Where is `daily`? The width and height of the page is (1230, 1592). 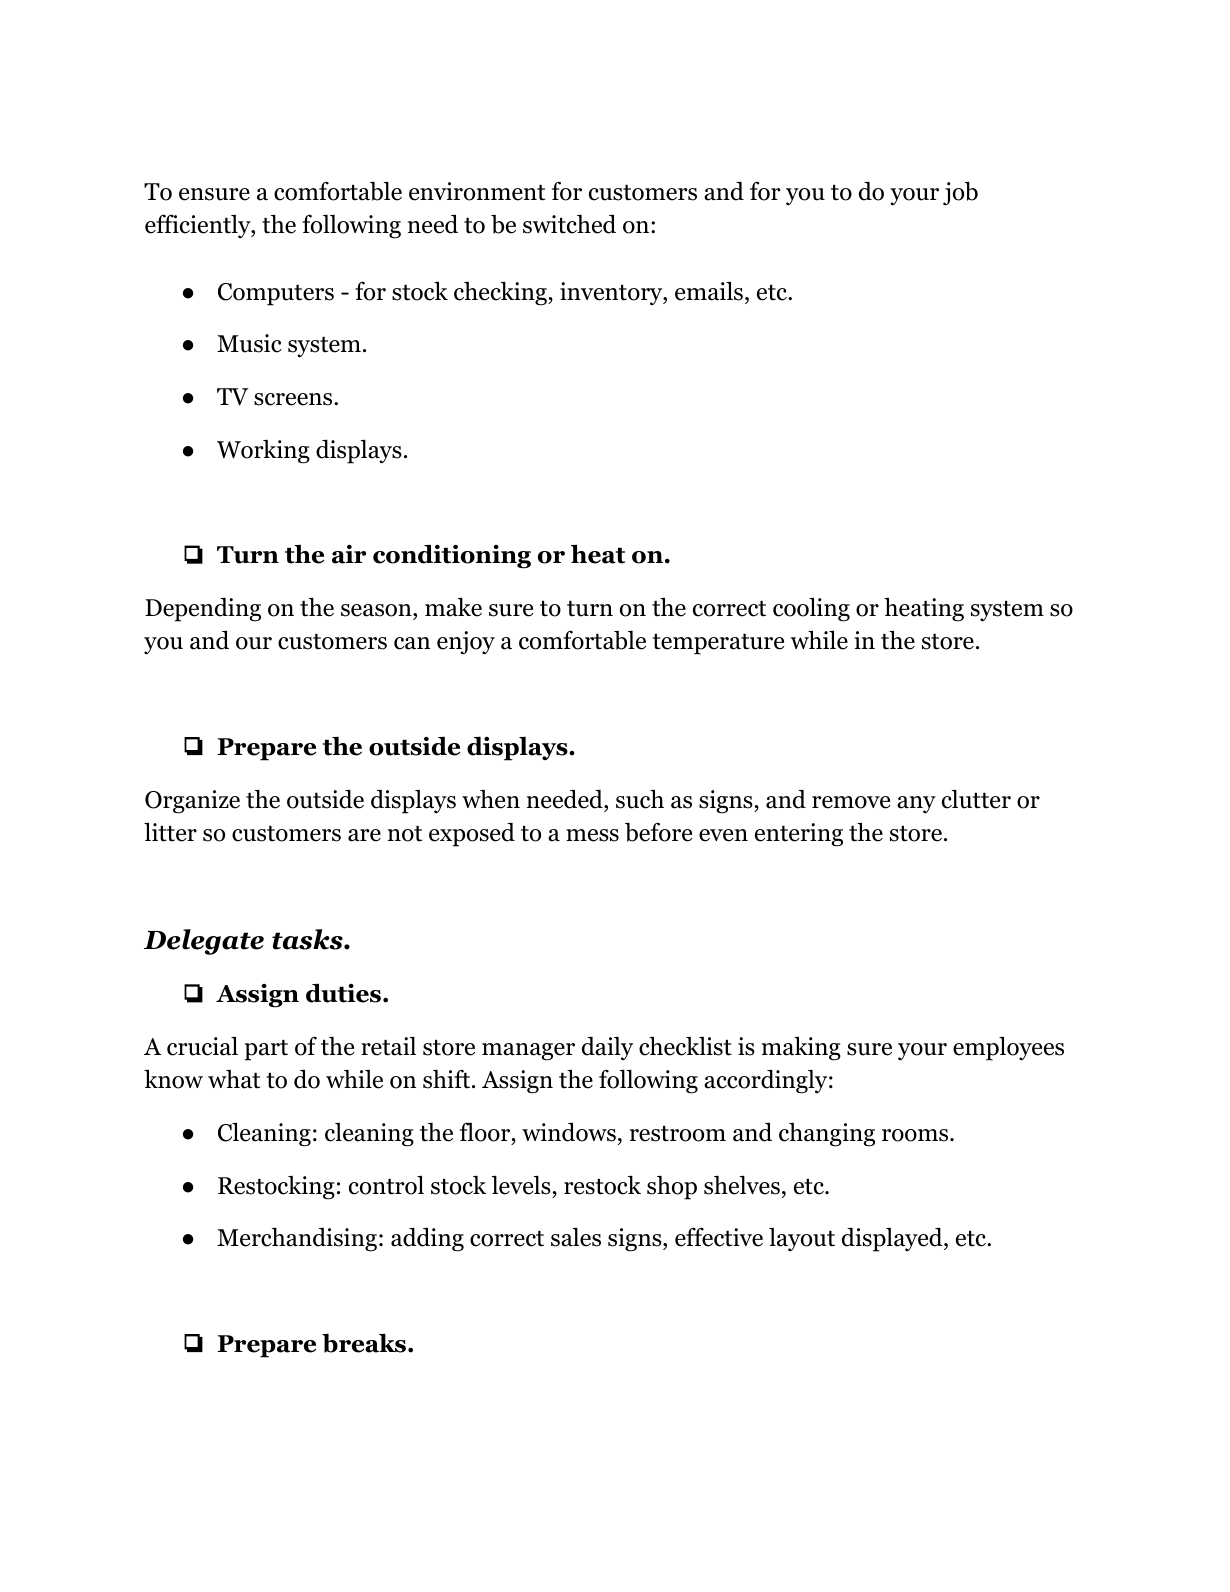 daily is located at coordinates (607, 1048).
